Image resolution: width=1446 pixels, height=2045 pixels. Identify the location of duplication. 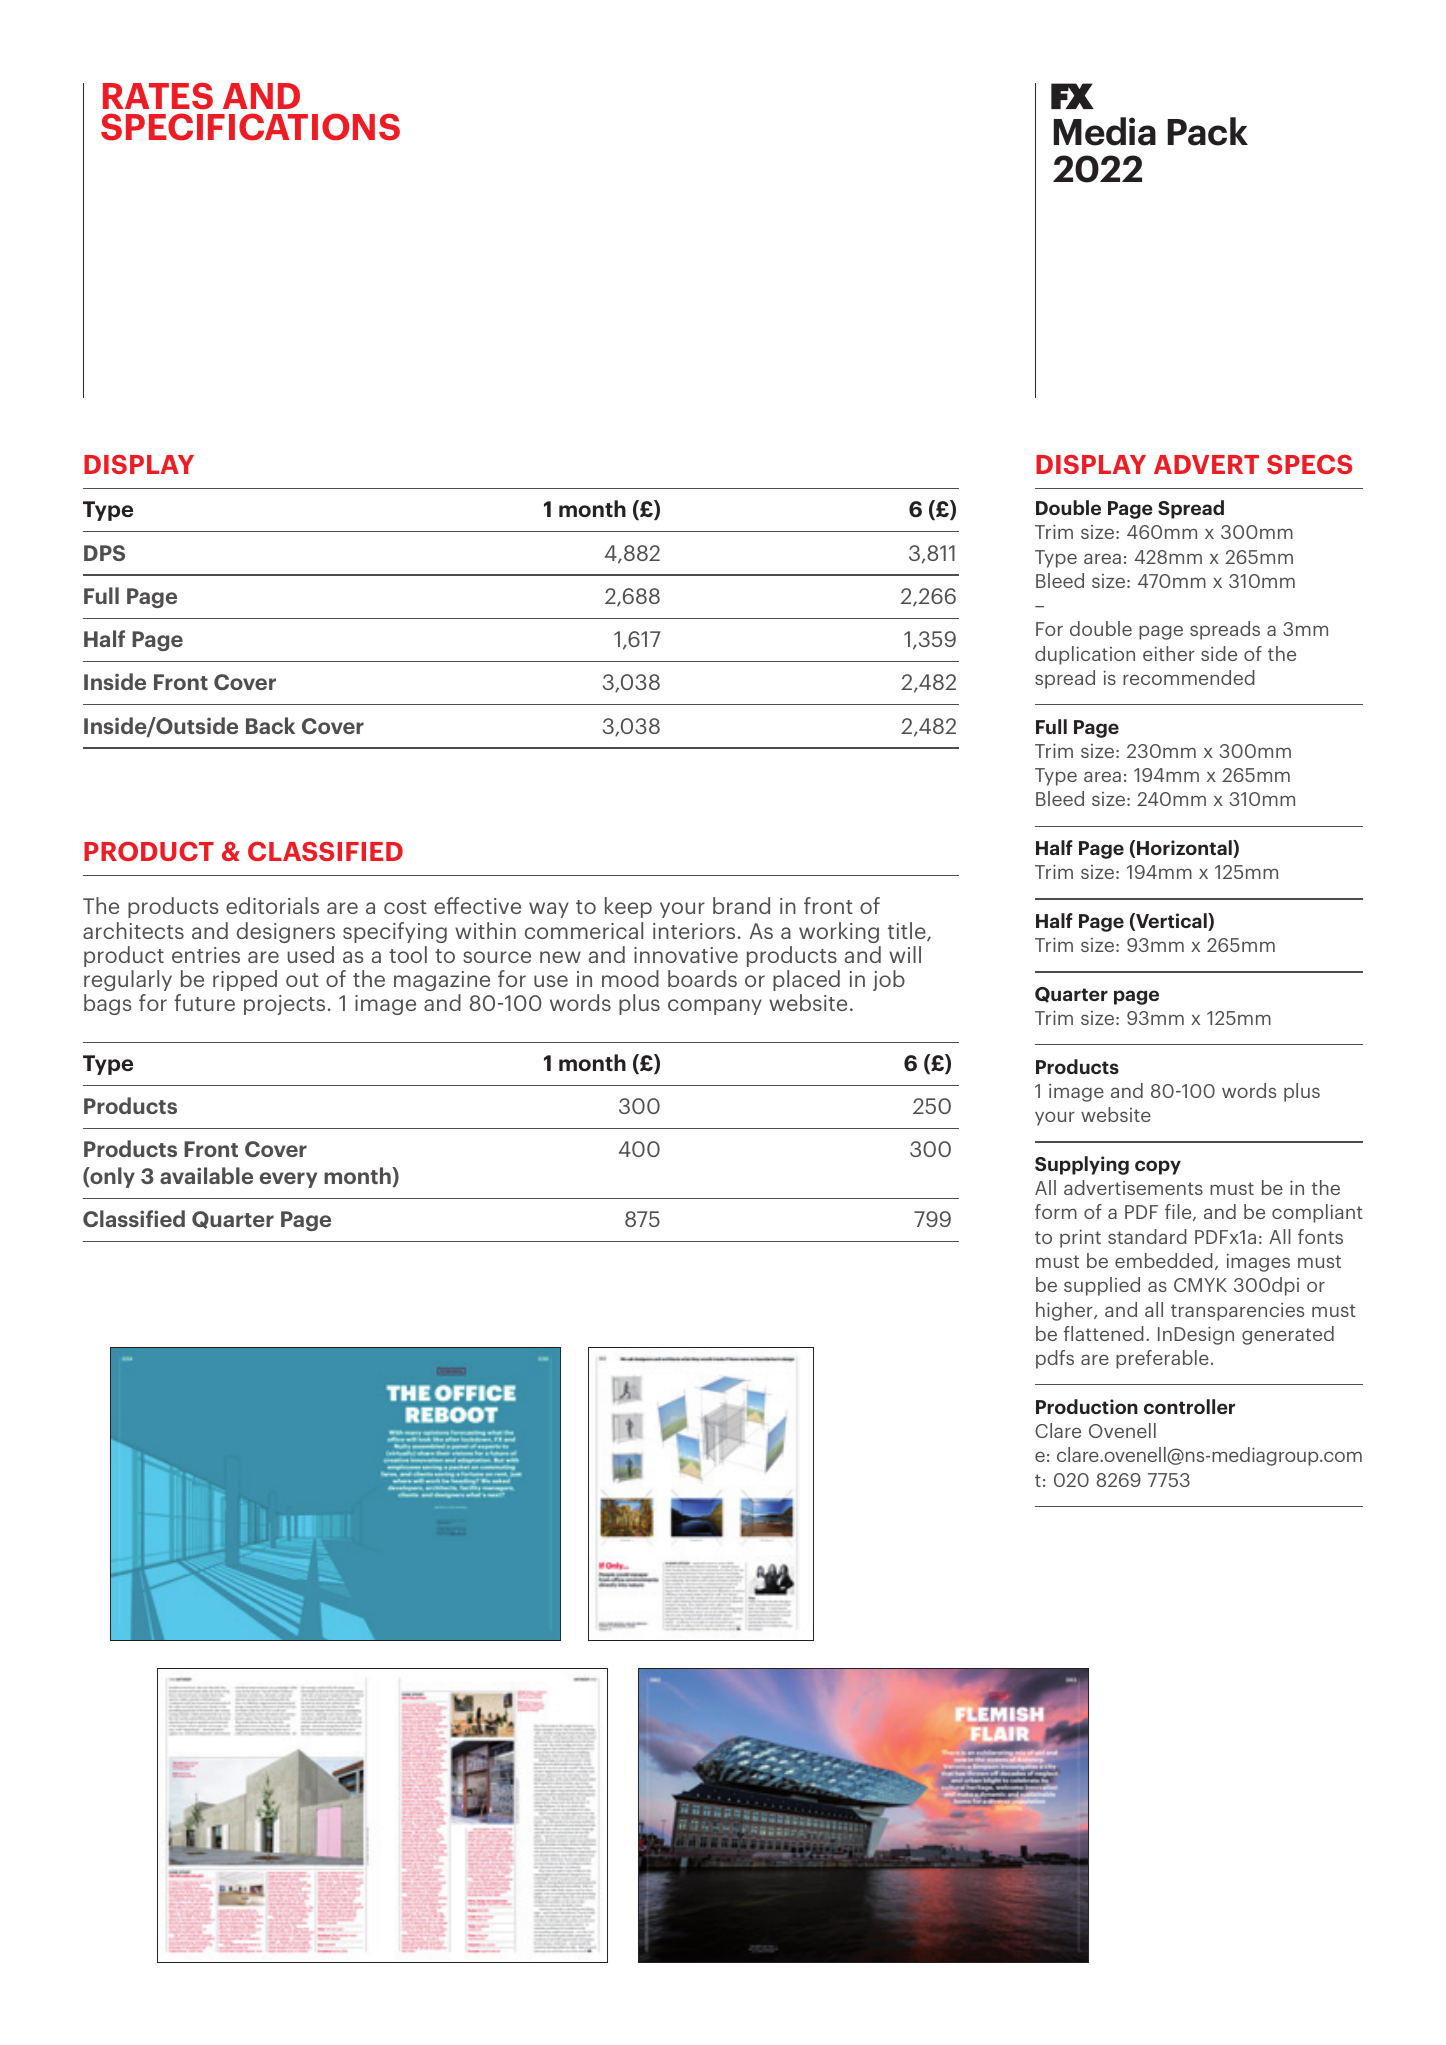
(1085, 655).
